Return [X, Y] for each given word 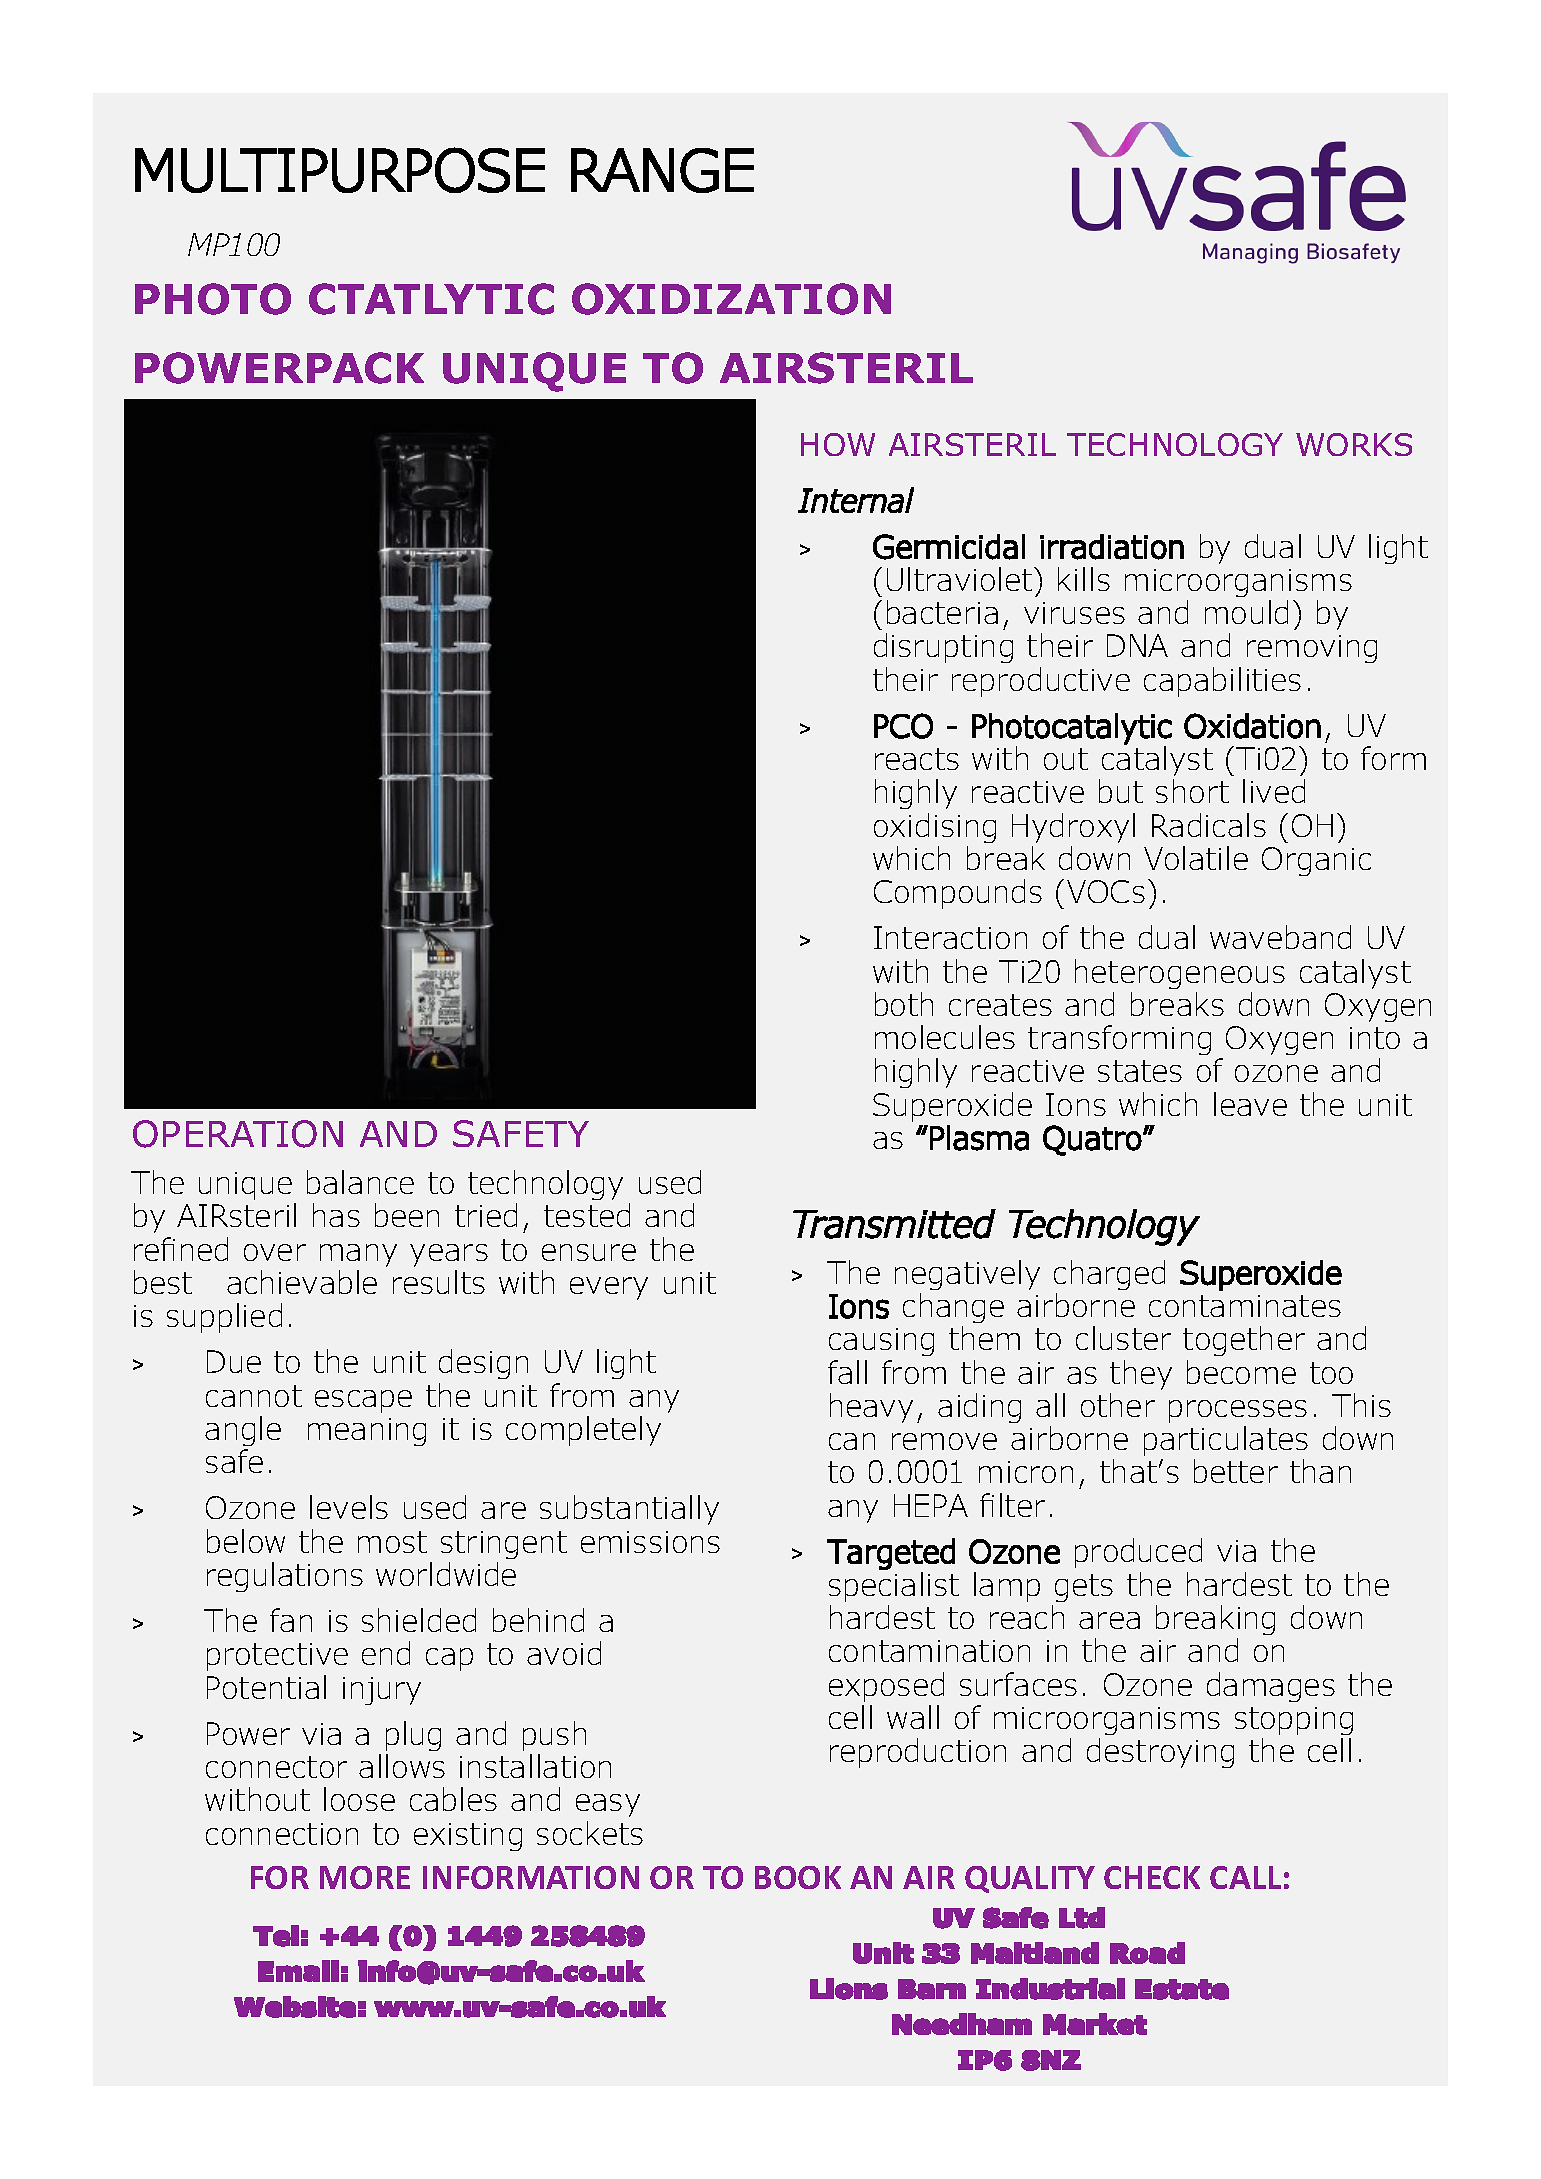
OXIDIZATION [731, 299]
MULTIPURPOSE [340, 170]
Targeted [891, 1554]
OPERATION [238, 1134]
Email [298, 1971]
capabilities [1222, 682]
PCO [903, 726]
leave [1250, 1104]
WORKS [1354, 444]
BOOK [798, 1877]
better [1236, 1471]
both [904, 1004]
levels [349, 1507]
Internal [856, 500]
